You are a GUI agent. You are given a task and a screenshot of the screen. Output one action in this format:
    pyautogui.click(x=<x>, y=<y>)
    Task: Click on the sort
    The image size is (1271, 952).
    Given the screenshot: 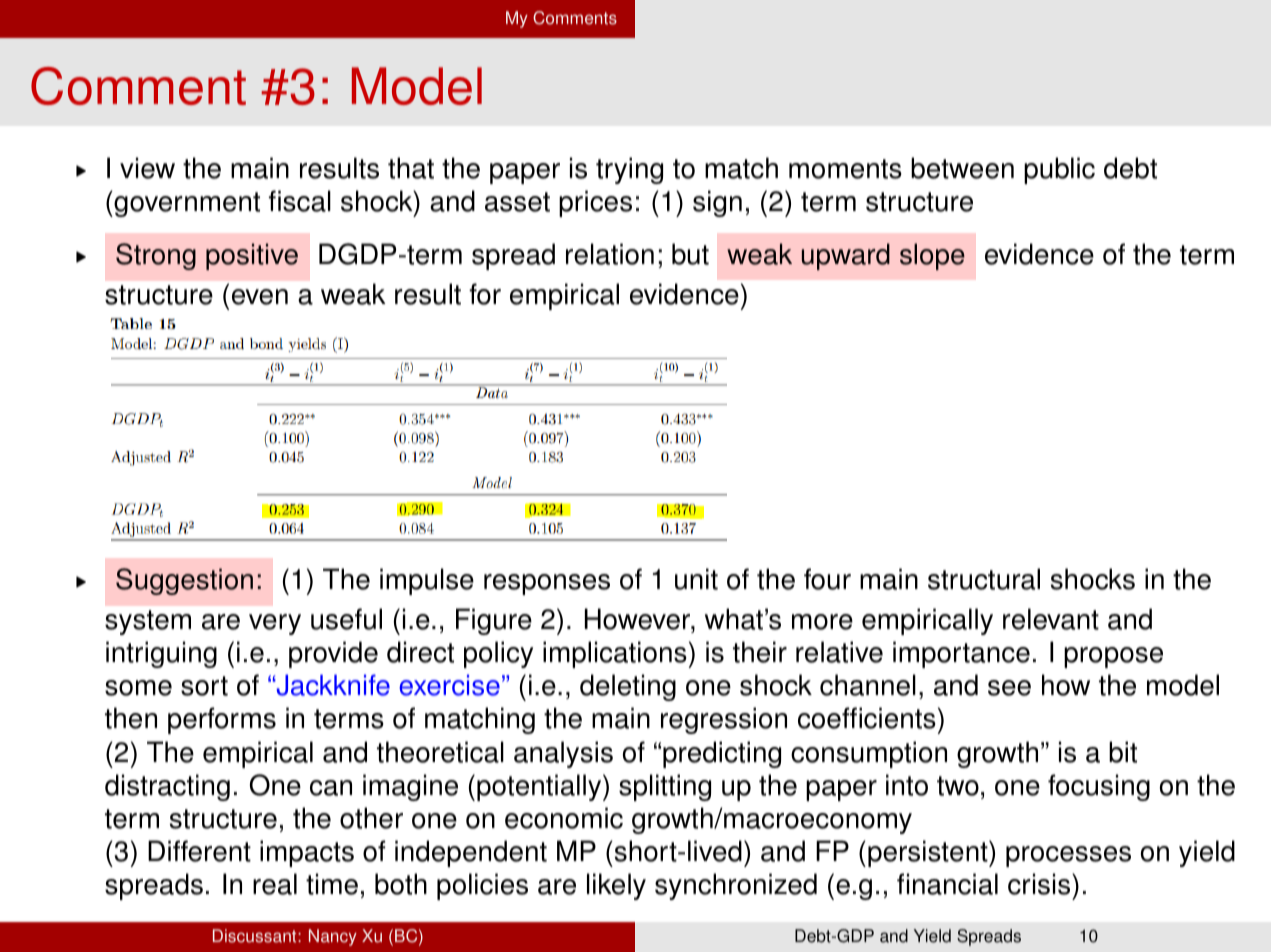 What is the action you would take?
    pyautogui.click(x=204, y=686)
